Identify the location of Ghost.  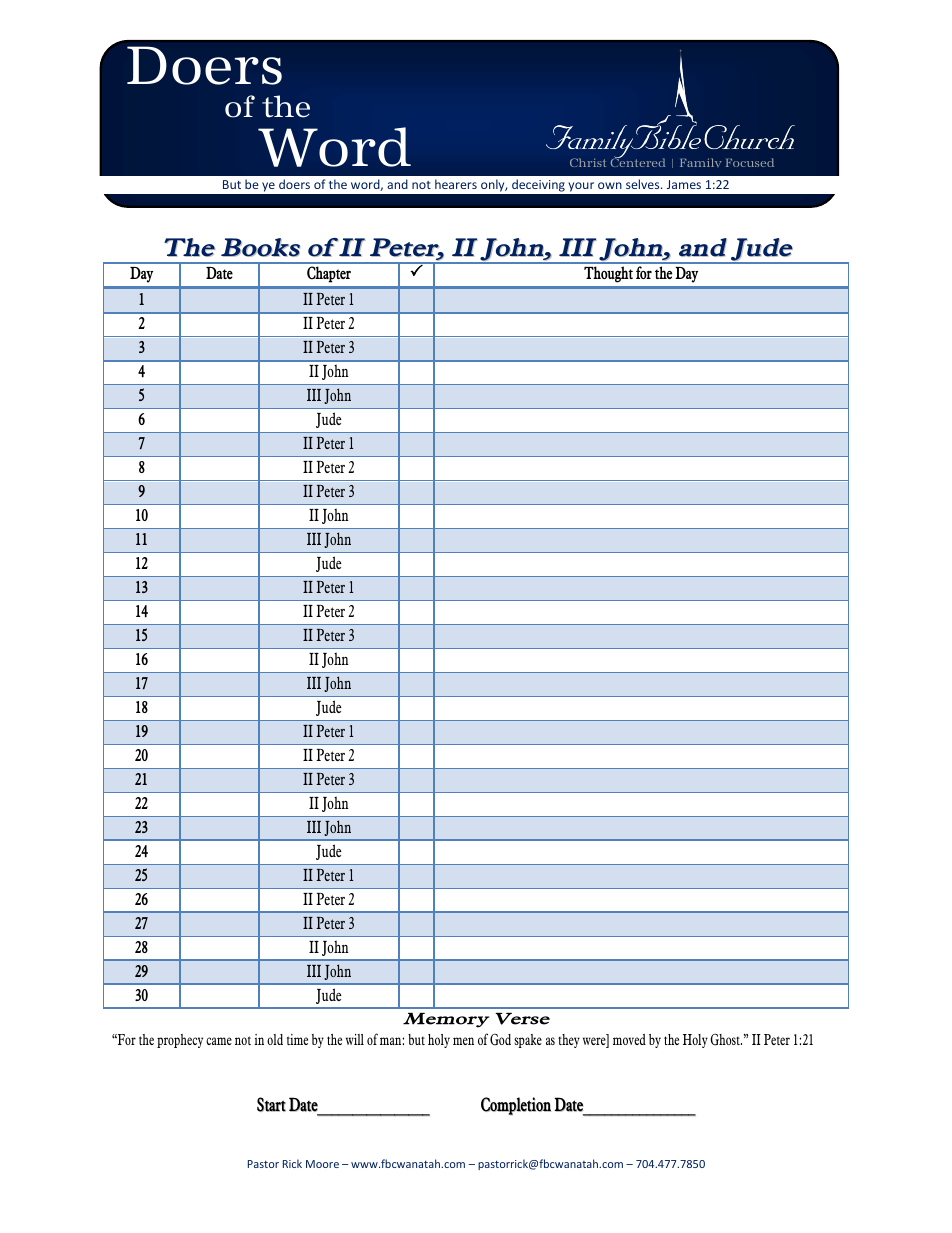
(726, 1039).
